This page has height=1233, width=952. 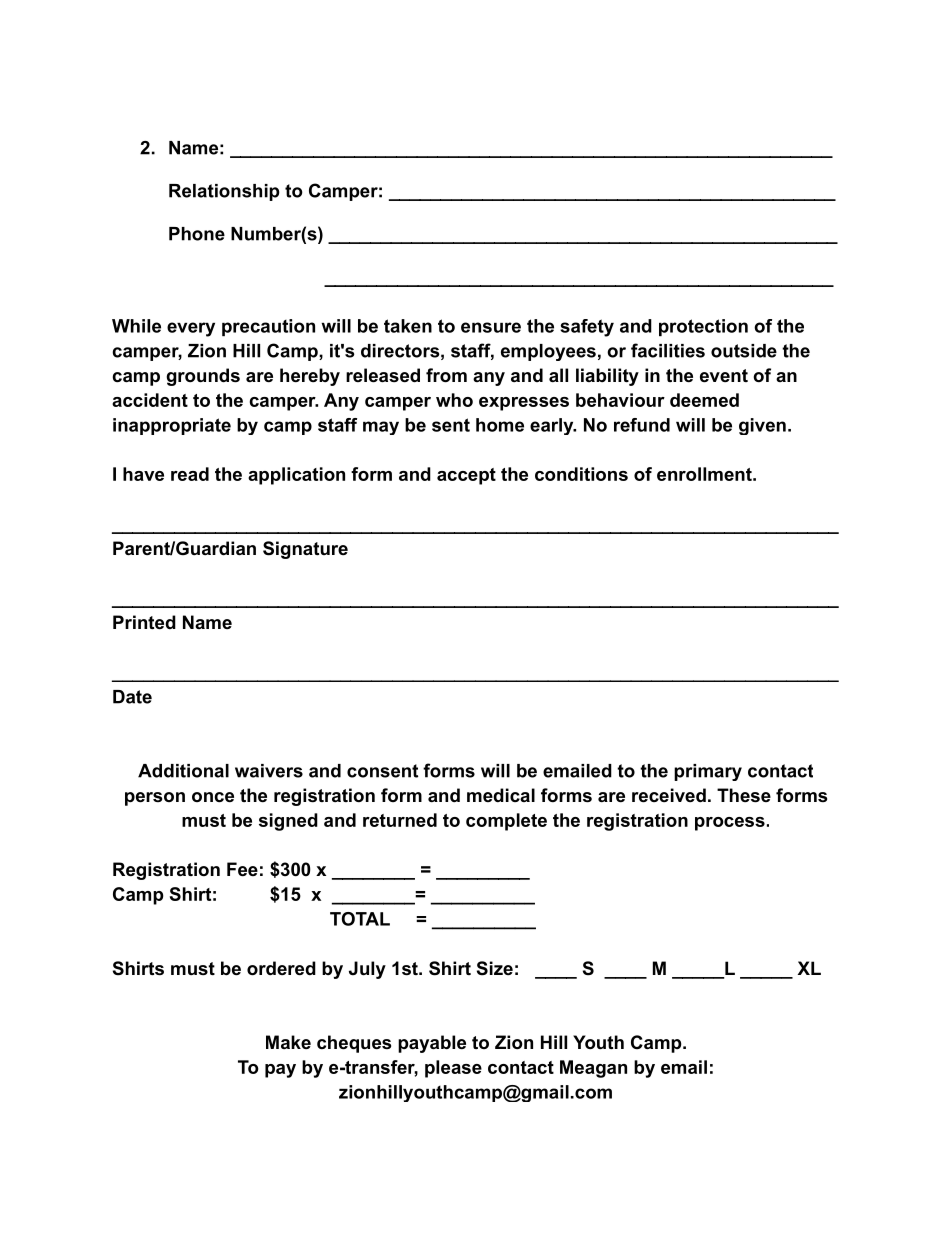 What do you see at coordinates (708, 772) in the page?
I see `primary` at bounding box center [708, 772].
